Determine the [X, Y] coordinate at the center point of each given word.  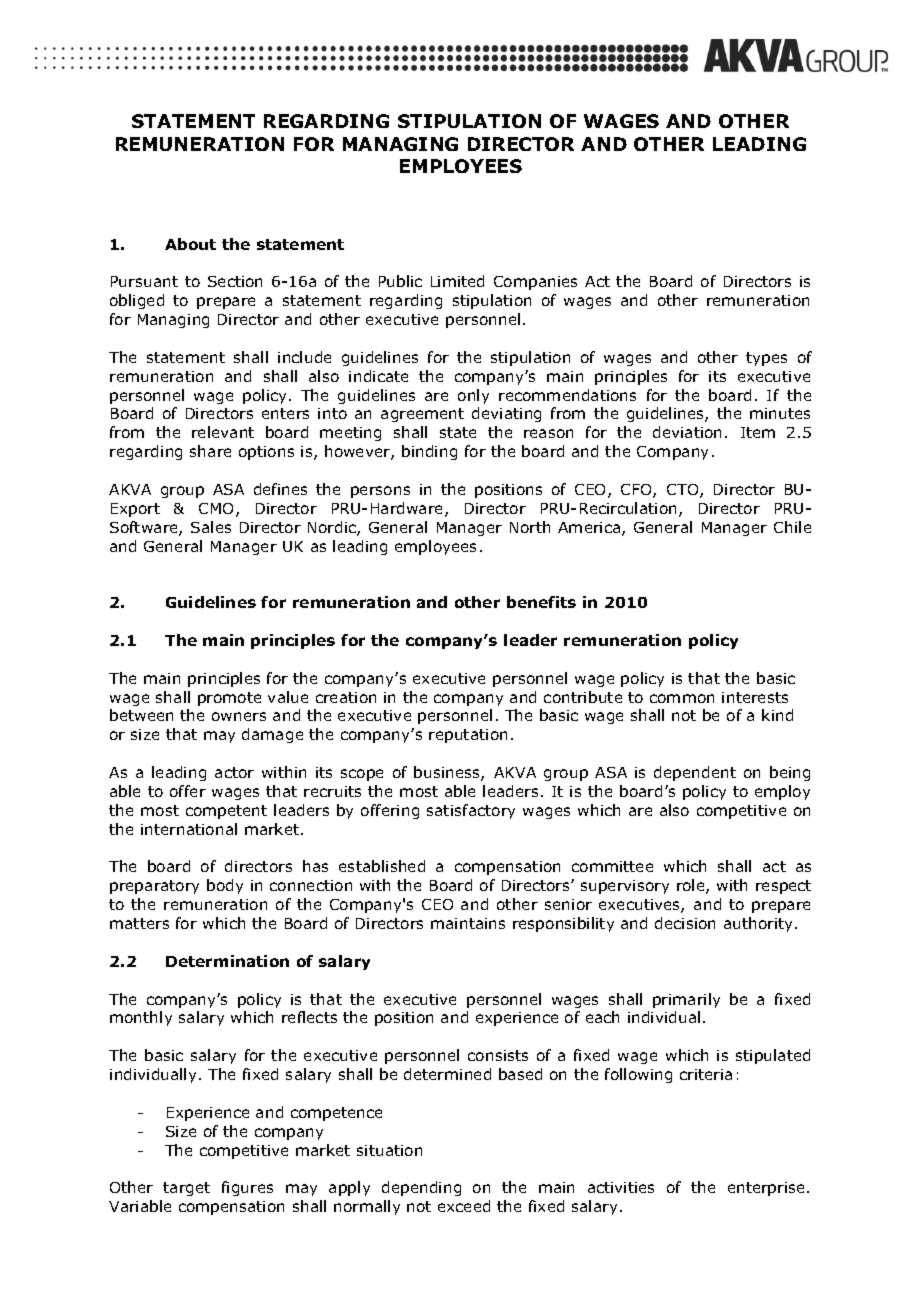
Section [235, 281]
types [766, 359]
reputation [468, 736]
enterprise [768, 1189]
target [186, 1189]
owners [239, 716]
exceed [464, 1206]
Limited [457, 281]
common [682, 698]
